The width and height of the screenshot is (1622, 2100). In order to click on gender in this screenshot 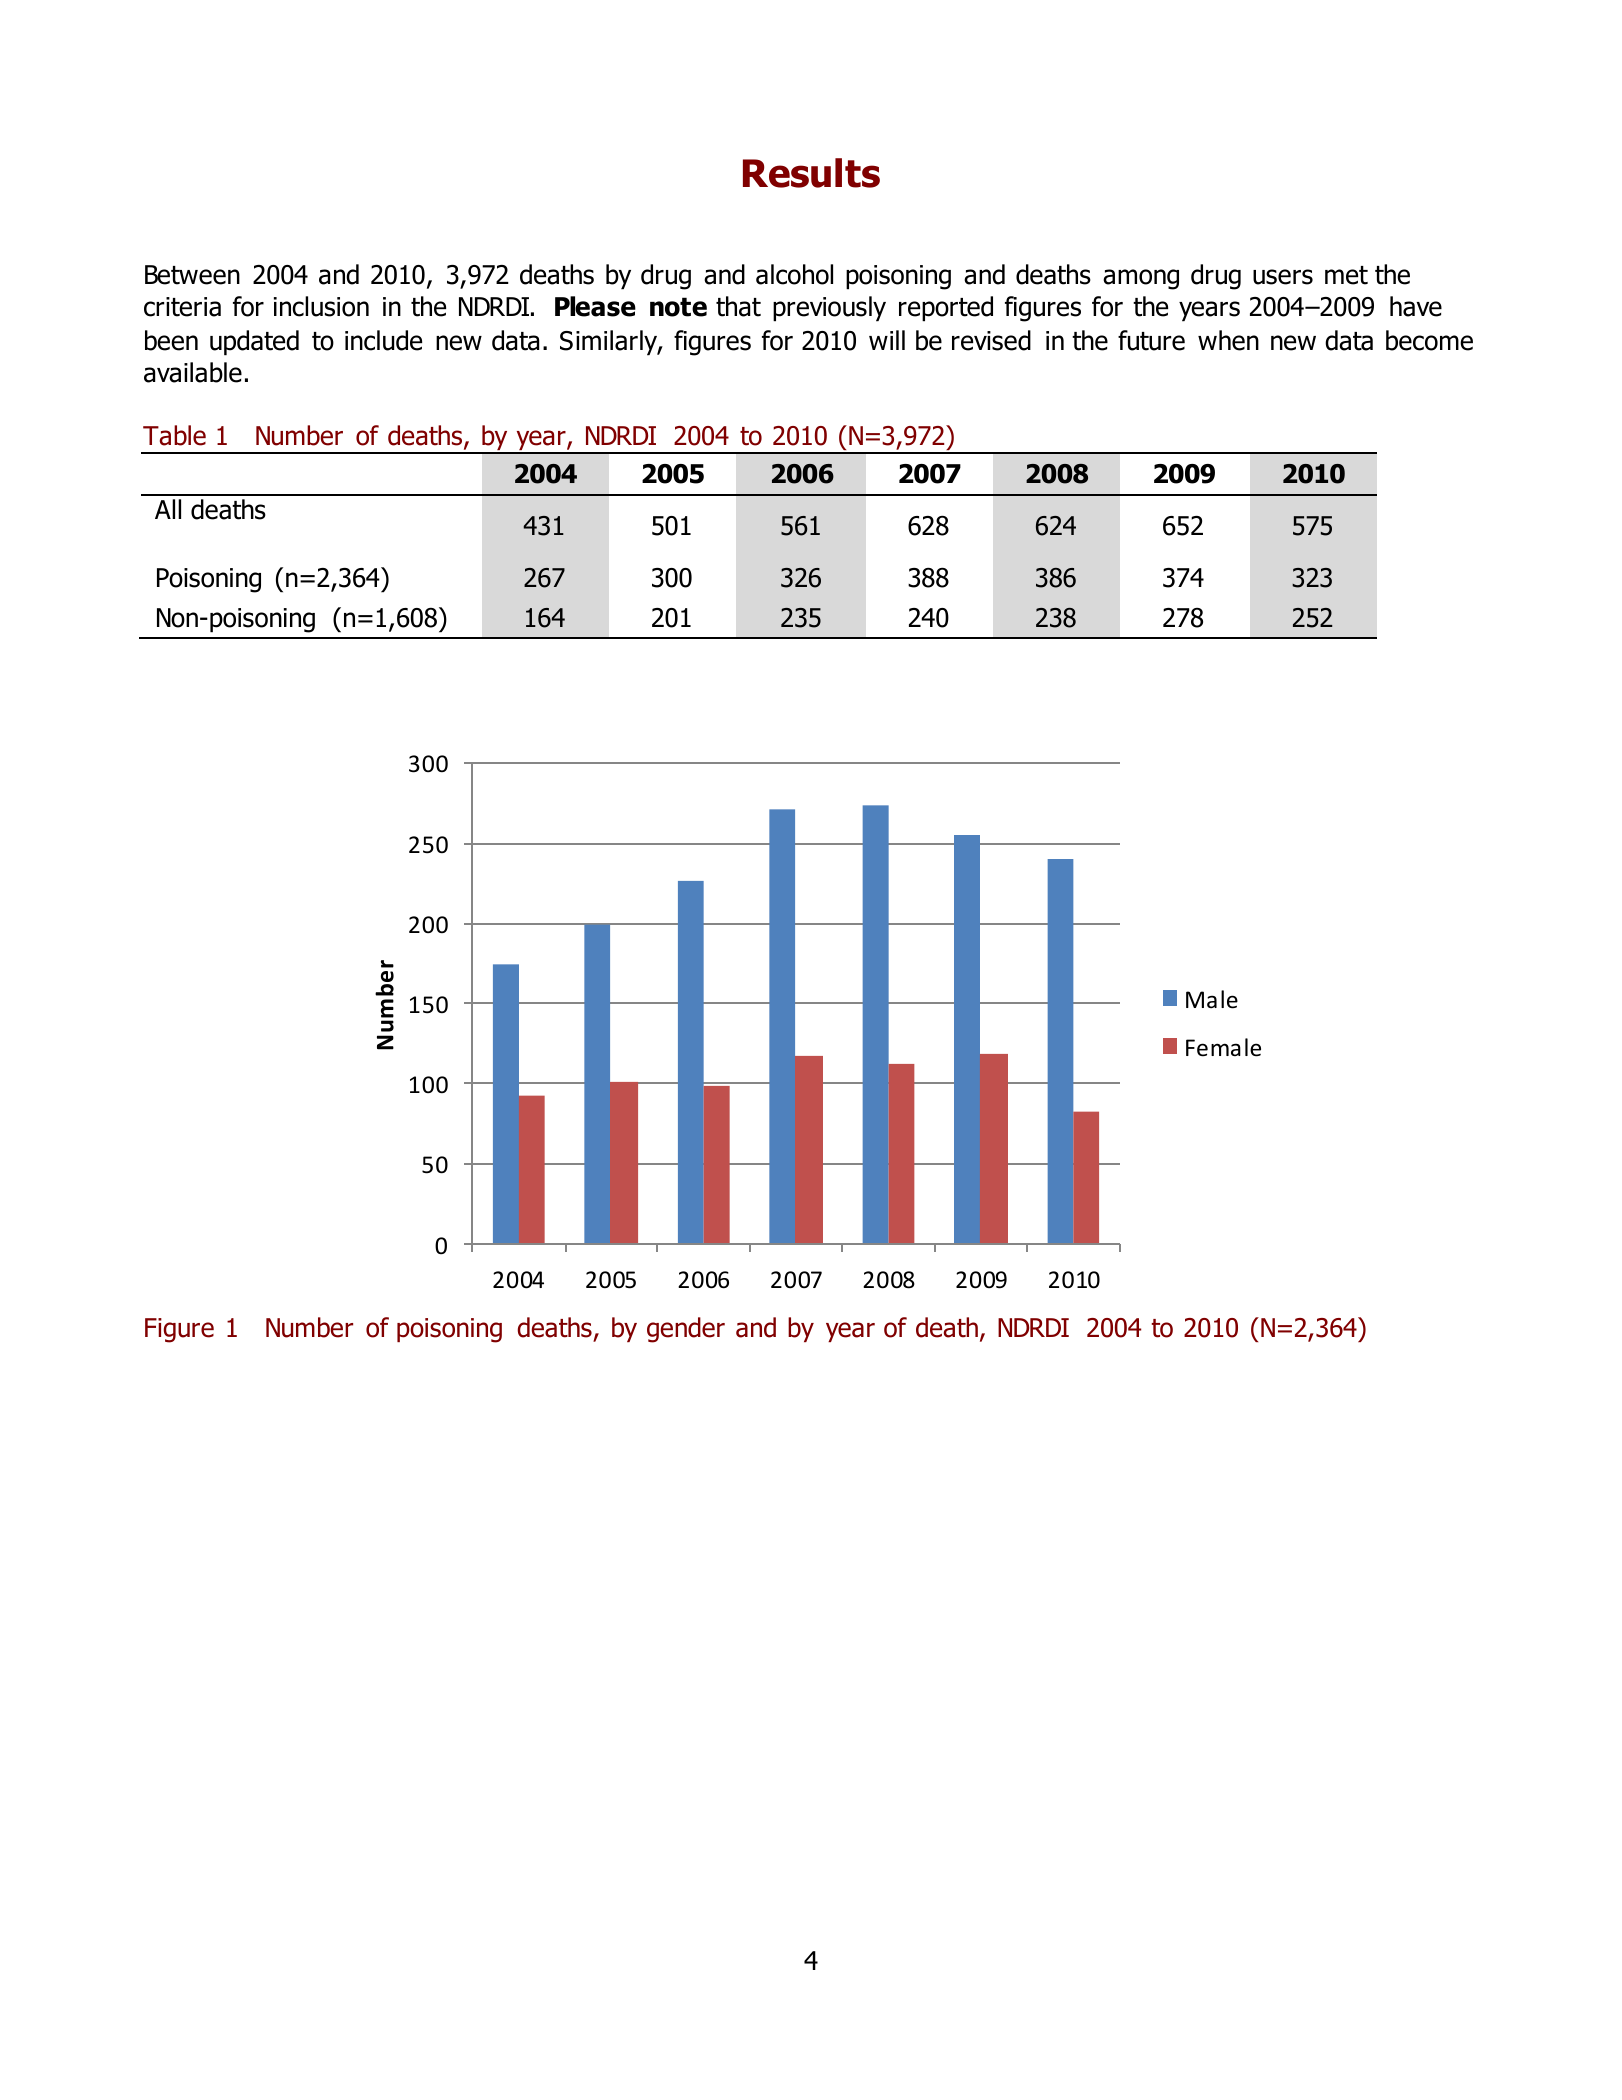, I will do `click(686, 1330)`.
